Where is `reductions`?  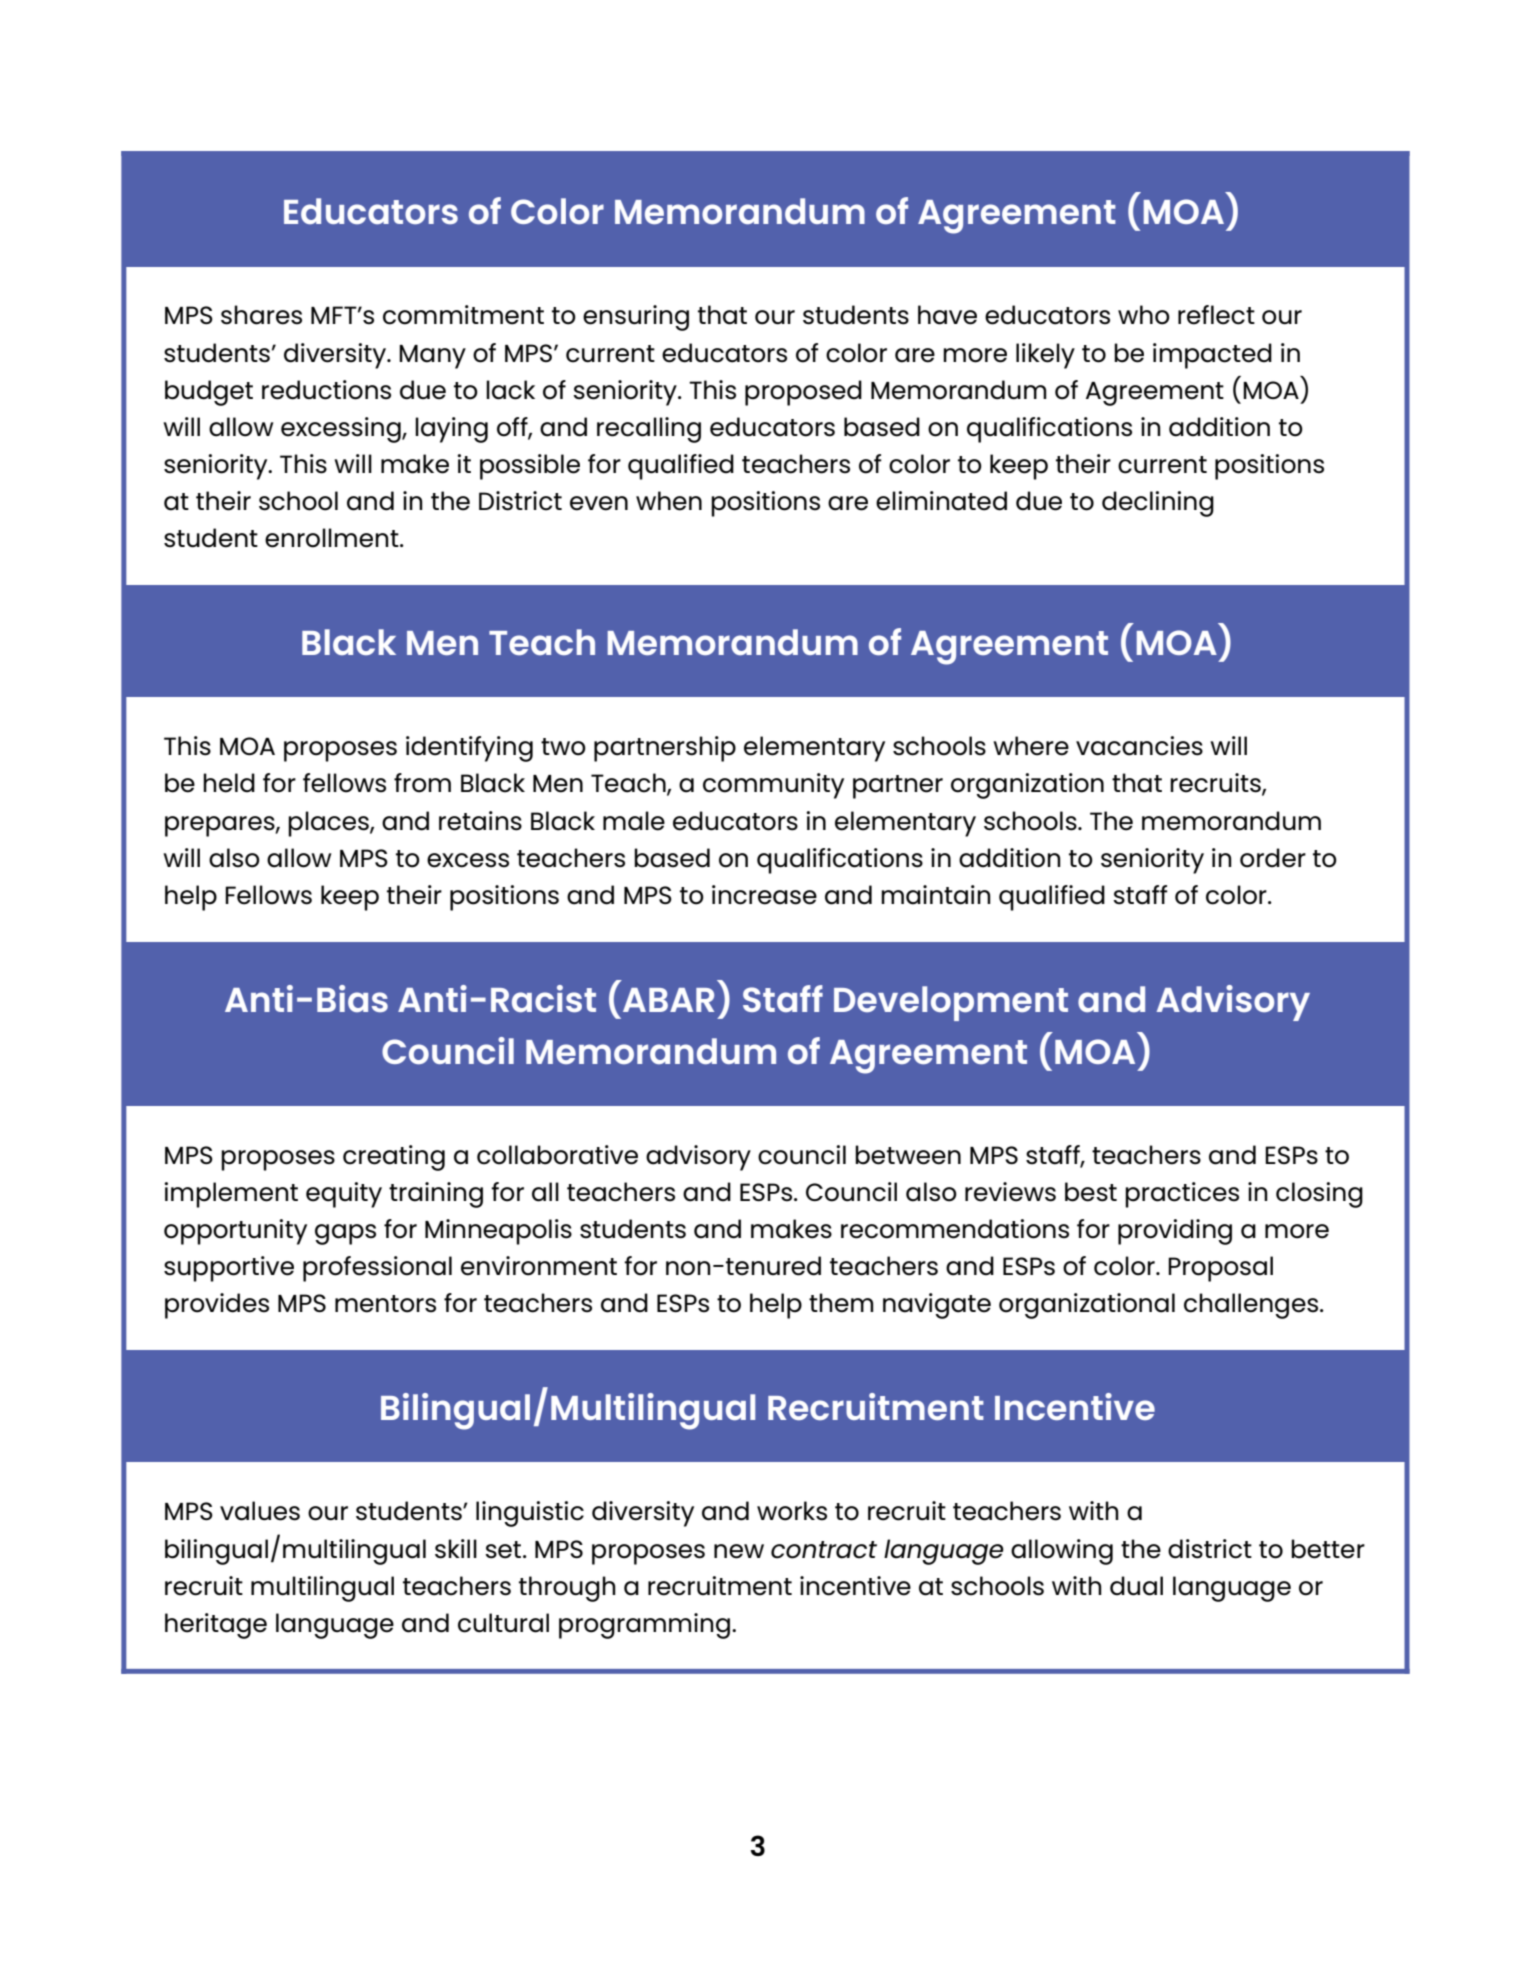 reductions is located at coordinates (326, 390).
